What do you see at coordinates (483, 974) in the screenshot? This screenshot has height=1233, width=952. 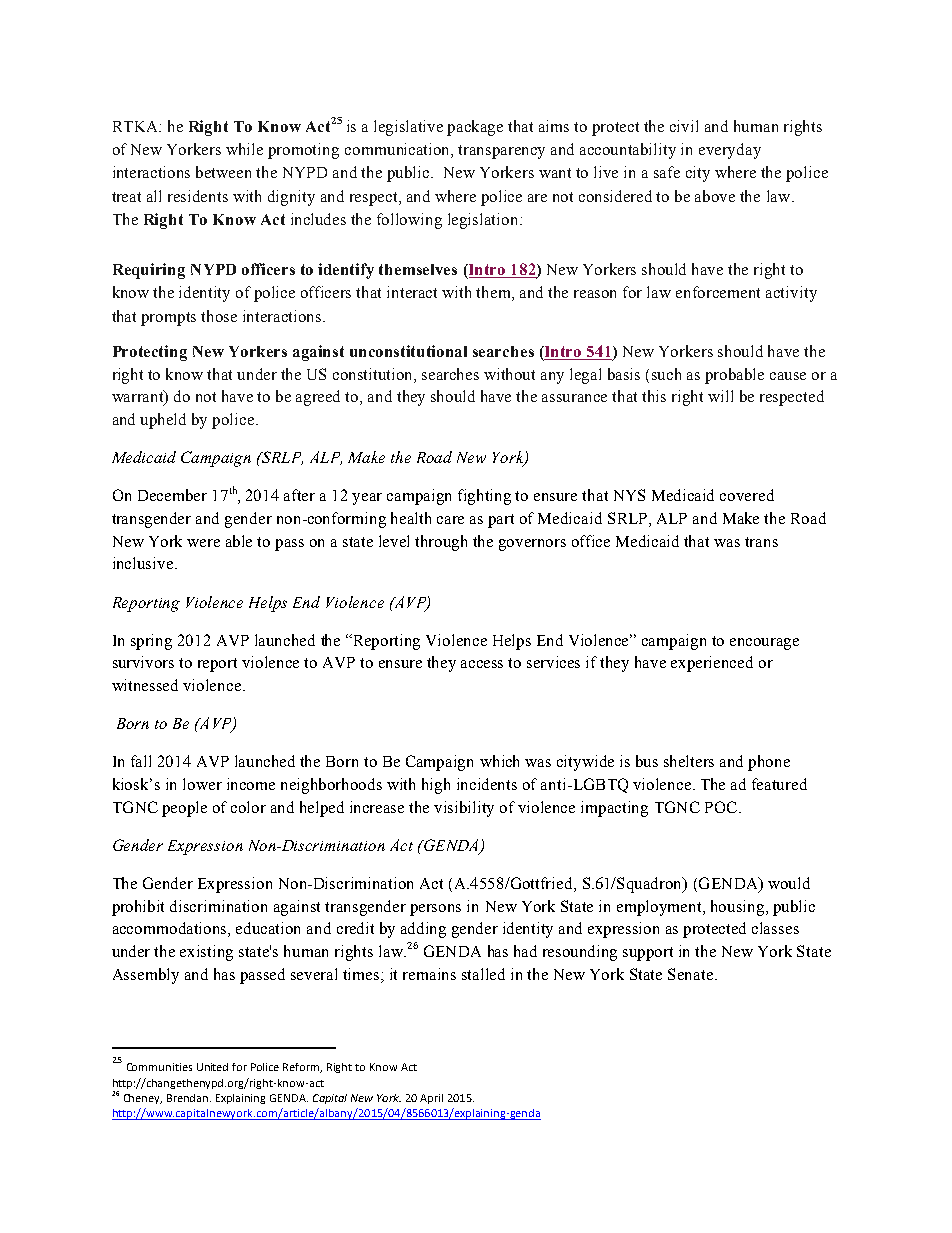 I see `stalled` at bounding box center [483, 974].
